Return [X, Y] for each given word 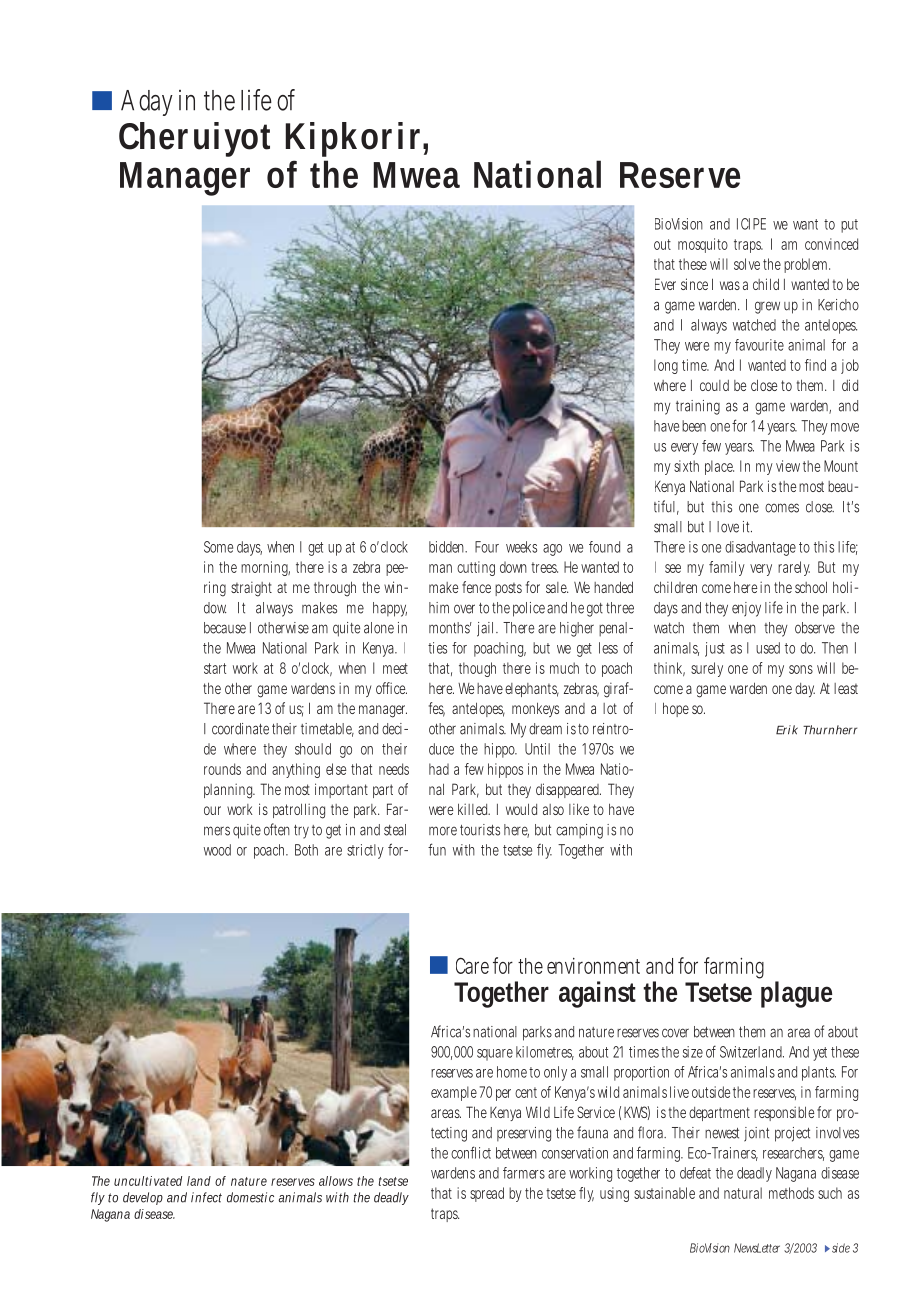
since [694, 284]
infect [206, 1197]
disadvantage [760, 548]
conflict [471, 1152]
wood [217, 850]
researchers [793, 1154]
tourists [480, 830]
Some [218, 547]
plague [796, 994]
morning [265, 568]
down [513, 567]
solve [747, 264]
